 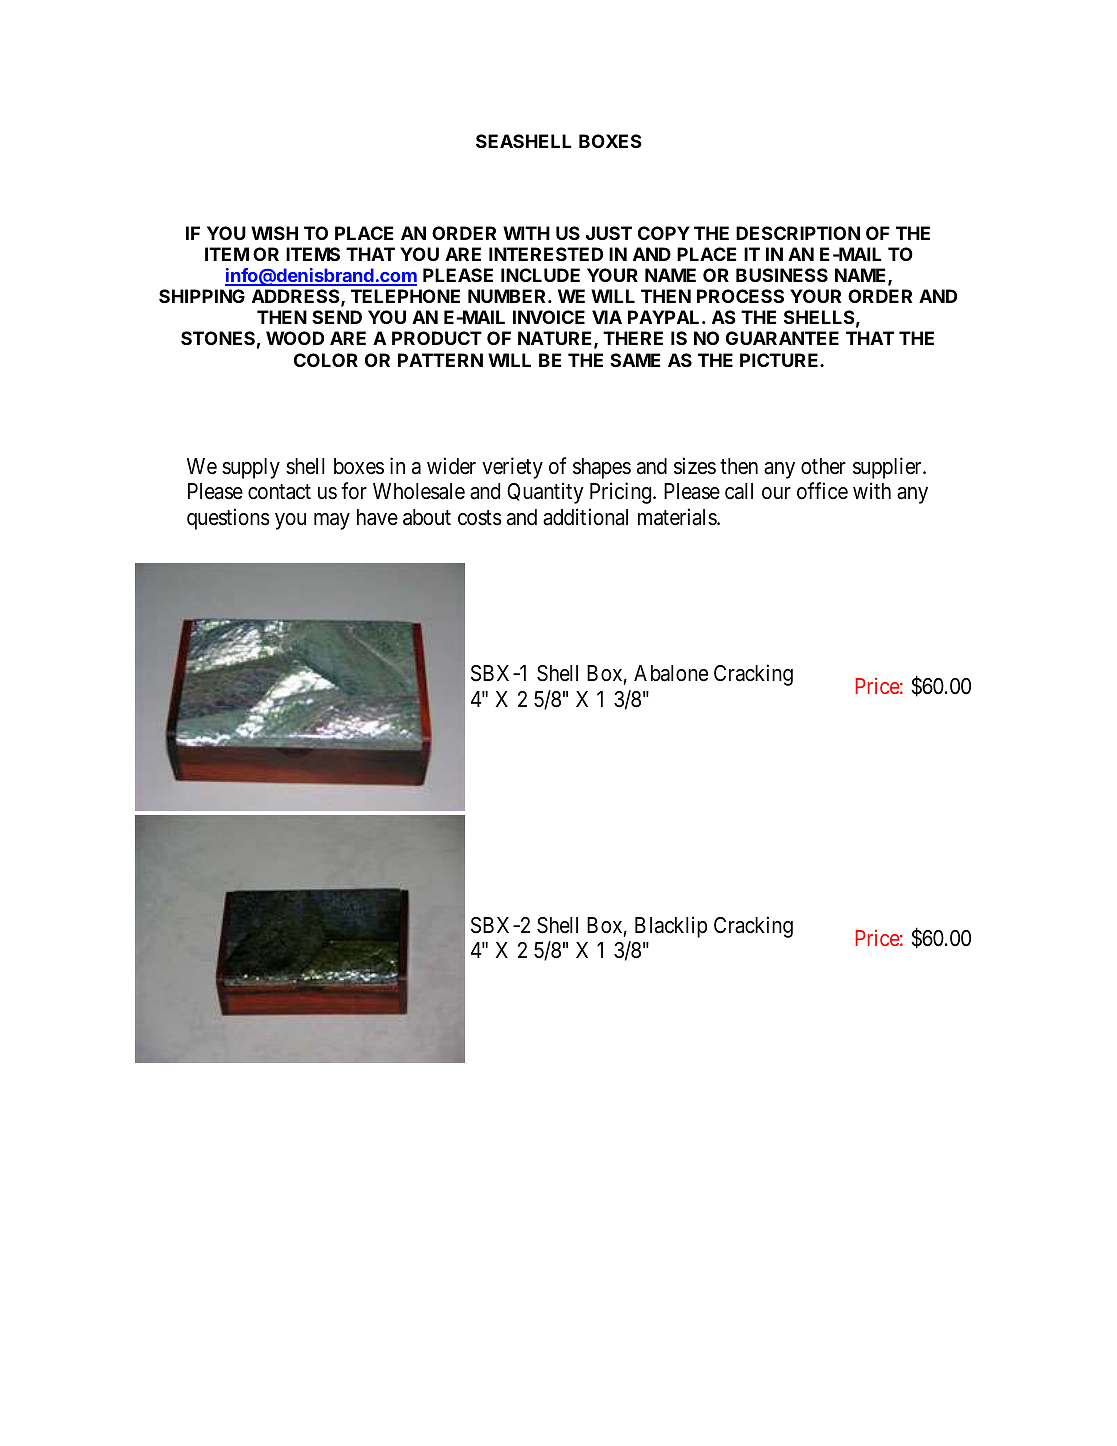 What do you see at coordinates (798, 233) in the image?
I see `DESCRIPTION` at bounding box center [798, 233].
